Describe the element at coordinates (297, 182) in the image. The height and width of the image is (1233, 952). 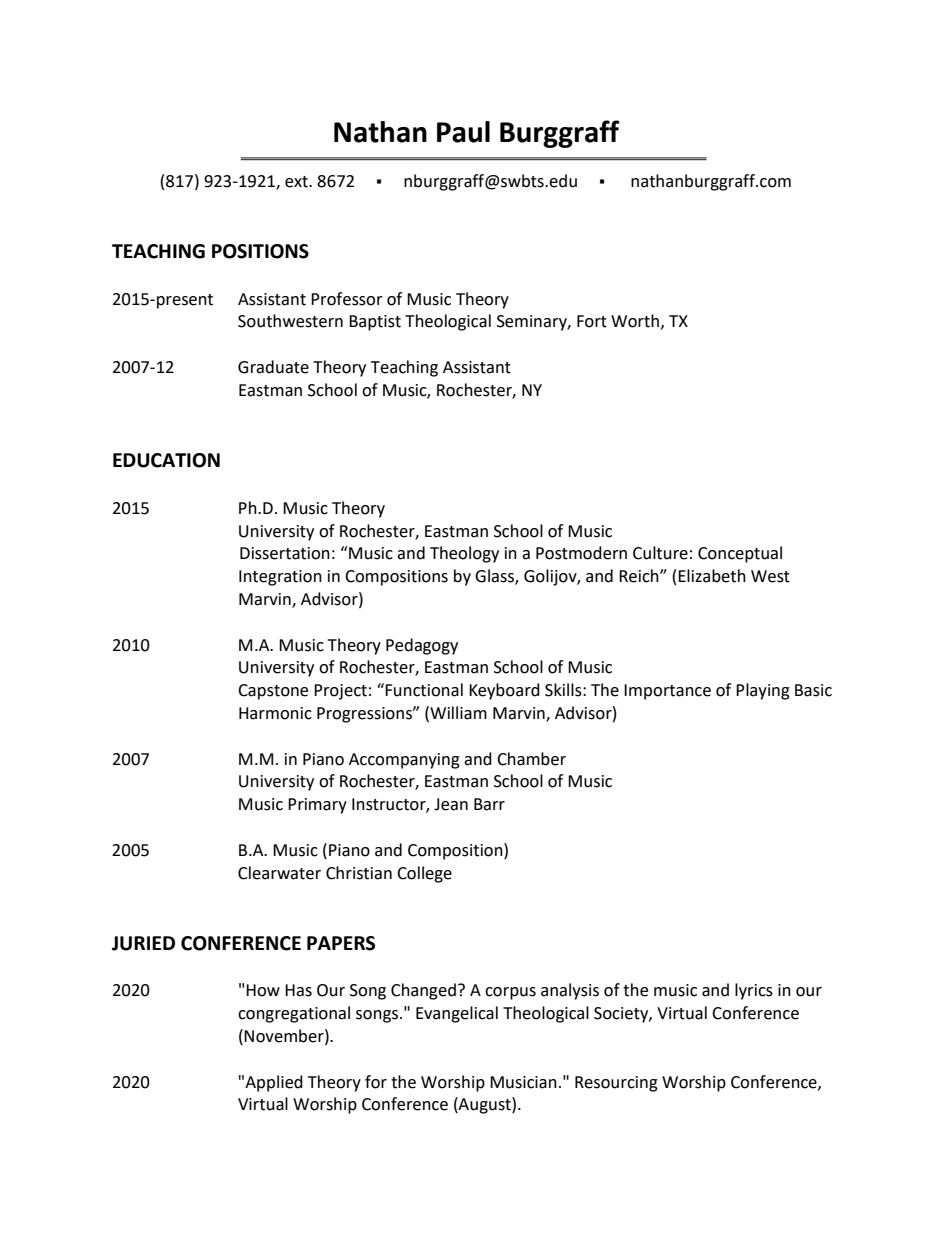
I see `ext` at that location.
